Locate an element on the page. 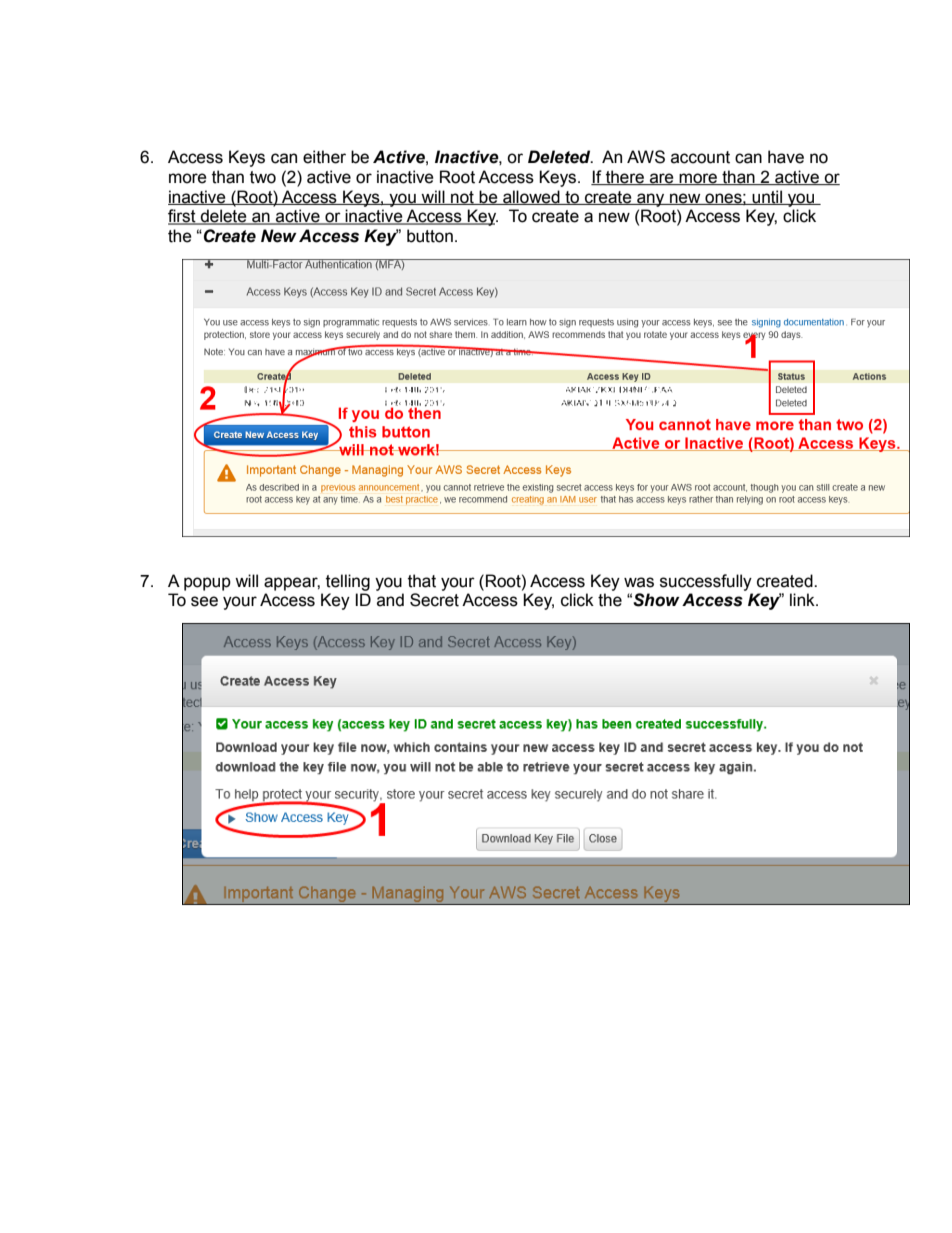  popup is located at coordinates (207, 584).
